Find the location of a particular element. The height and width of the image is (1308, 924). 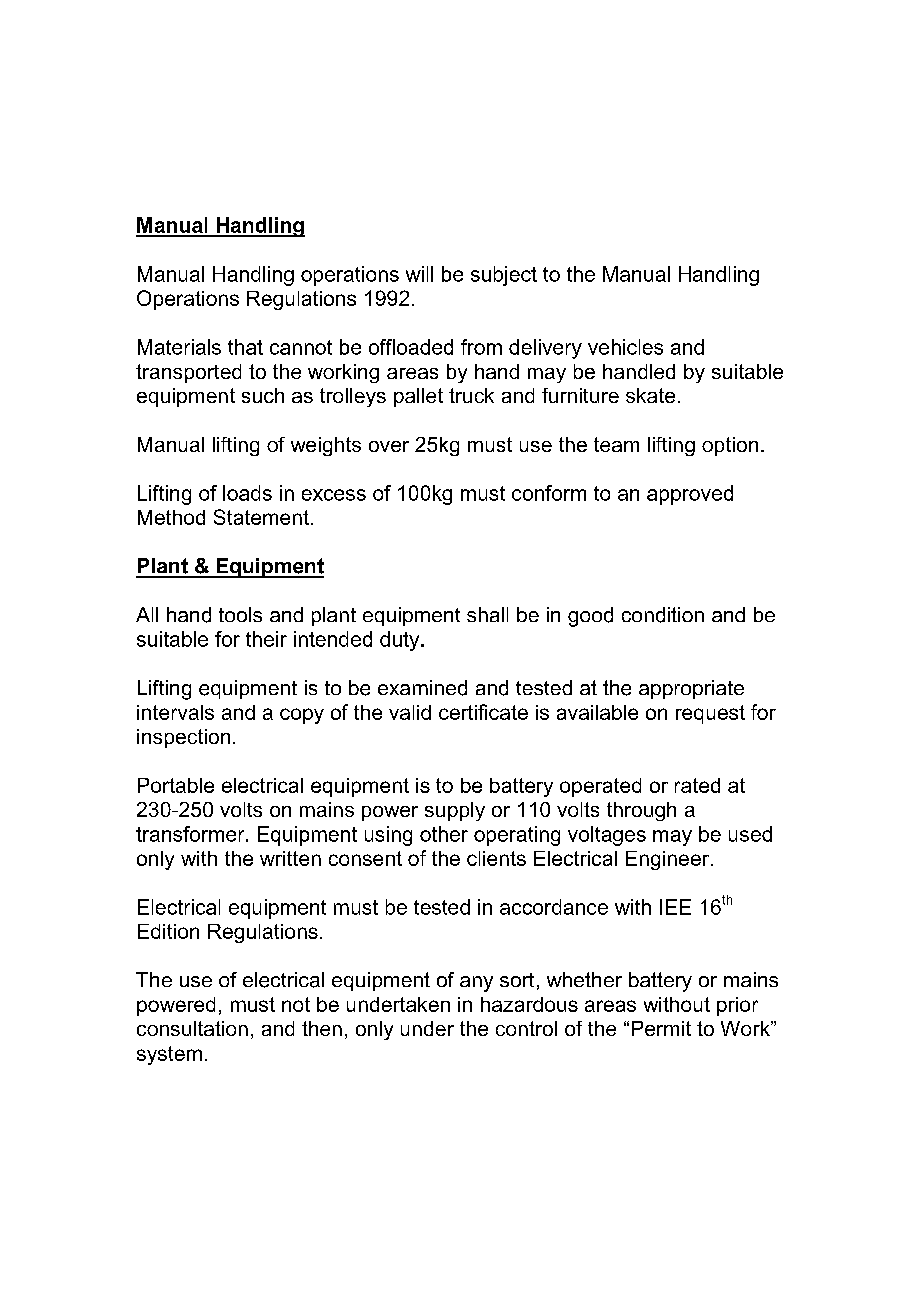

loads is located at coordinates (247, 493).
